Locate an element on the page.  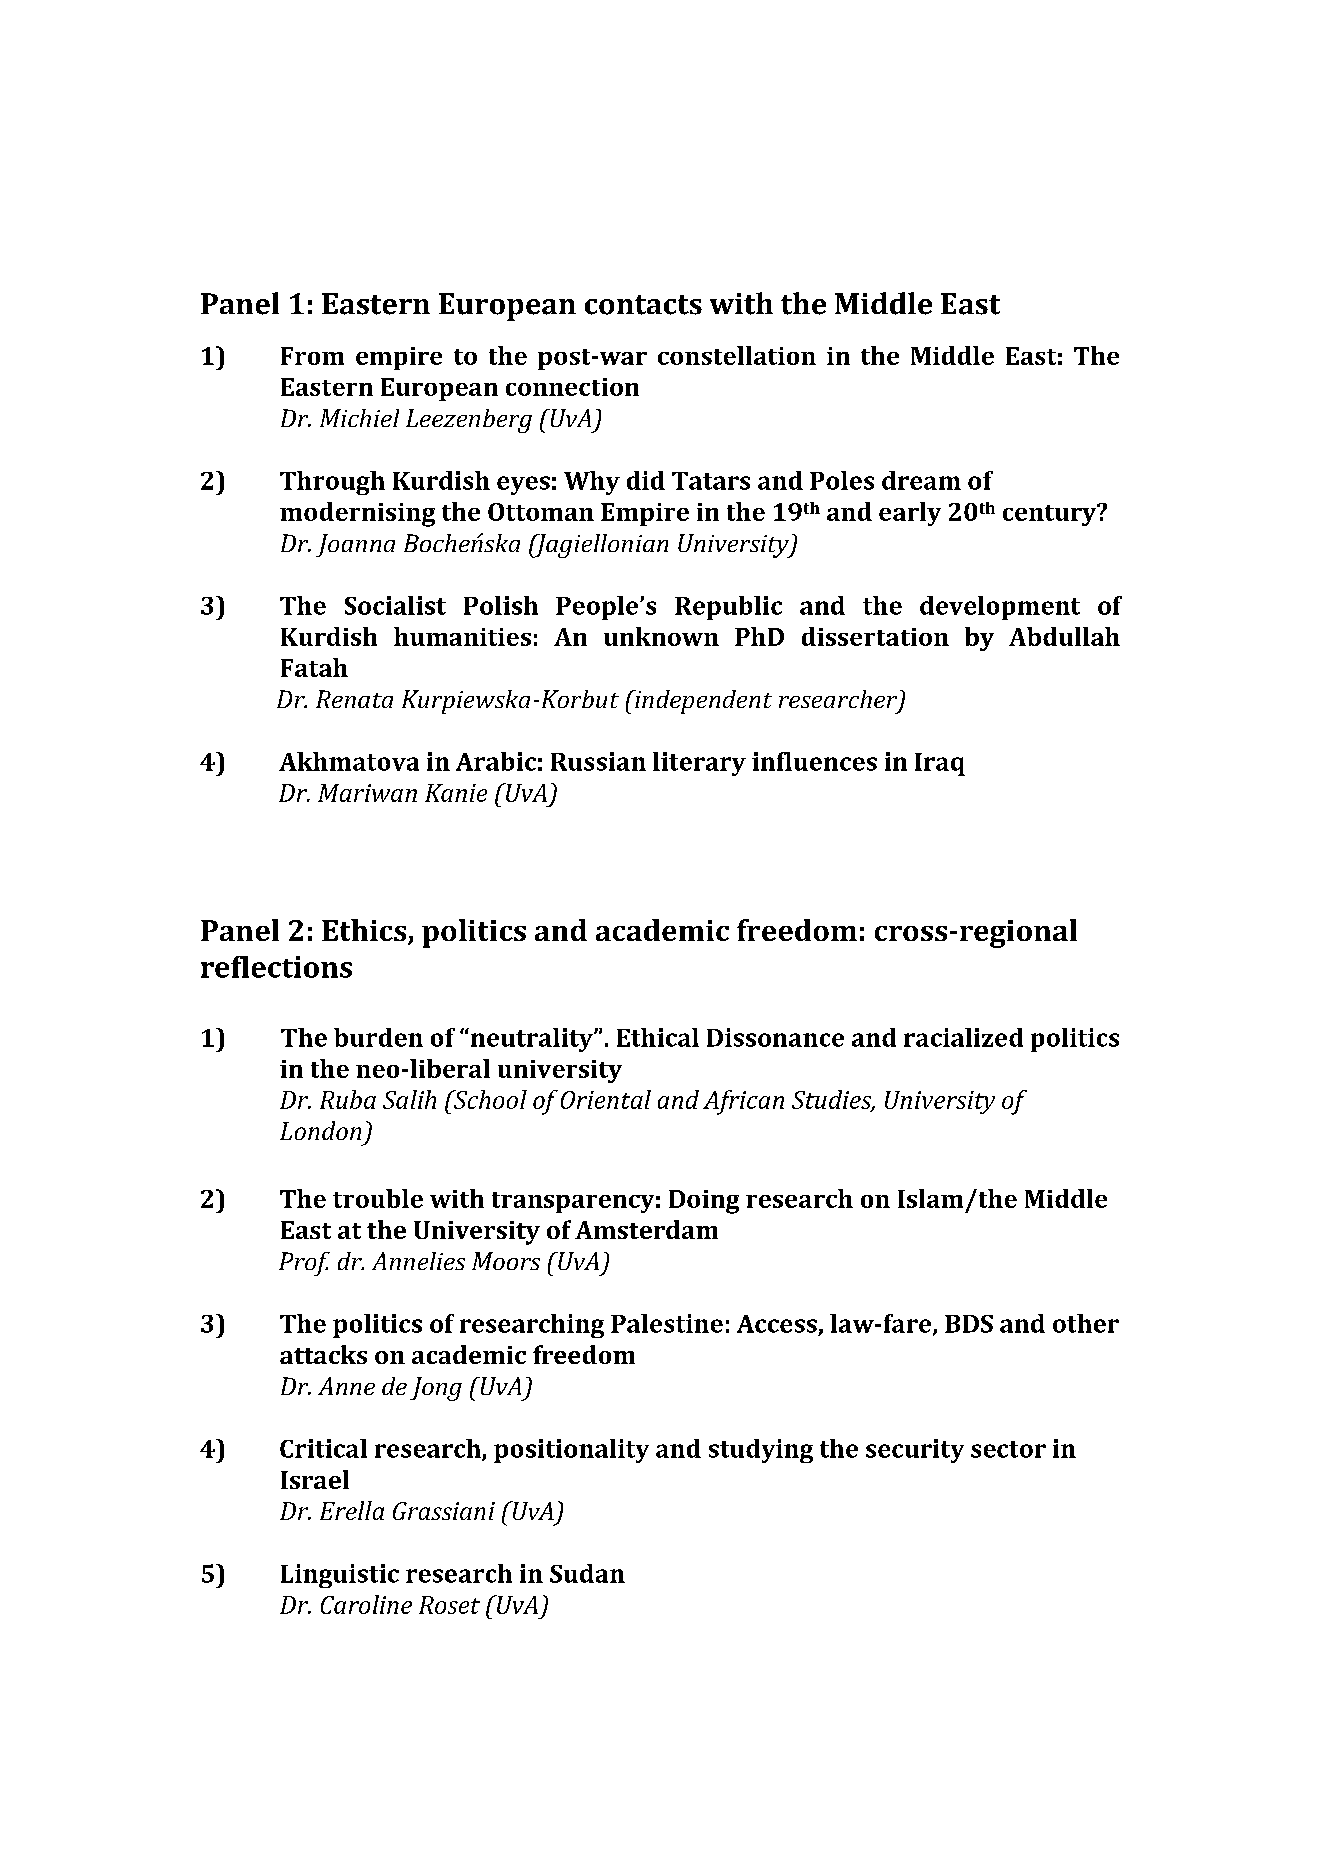
Socialist is located at coordinates (395, 605).
